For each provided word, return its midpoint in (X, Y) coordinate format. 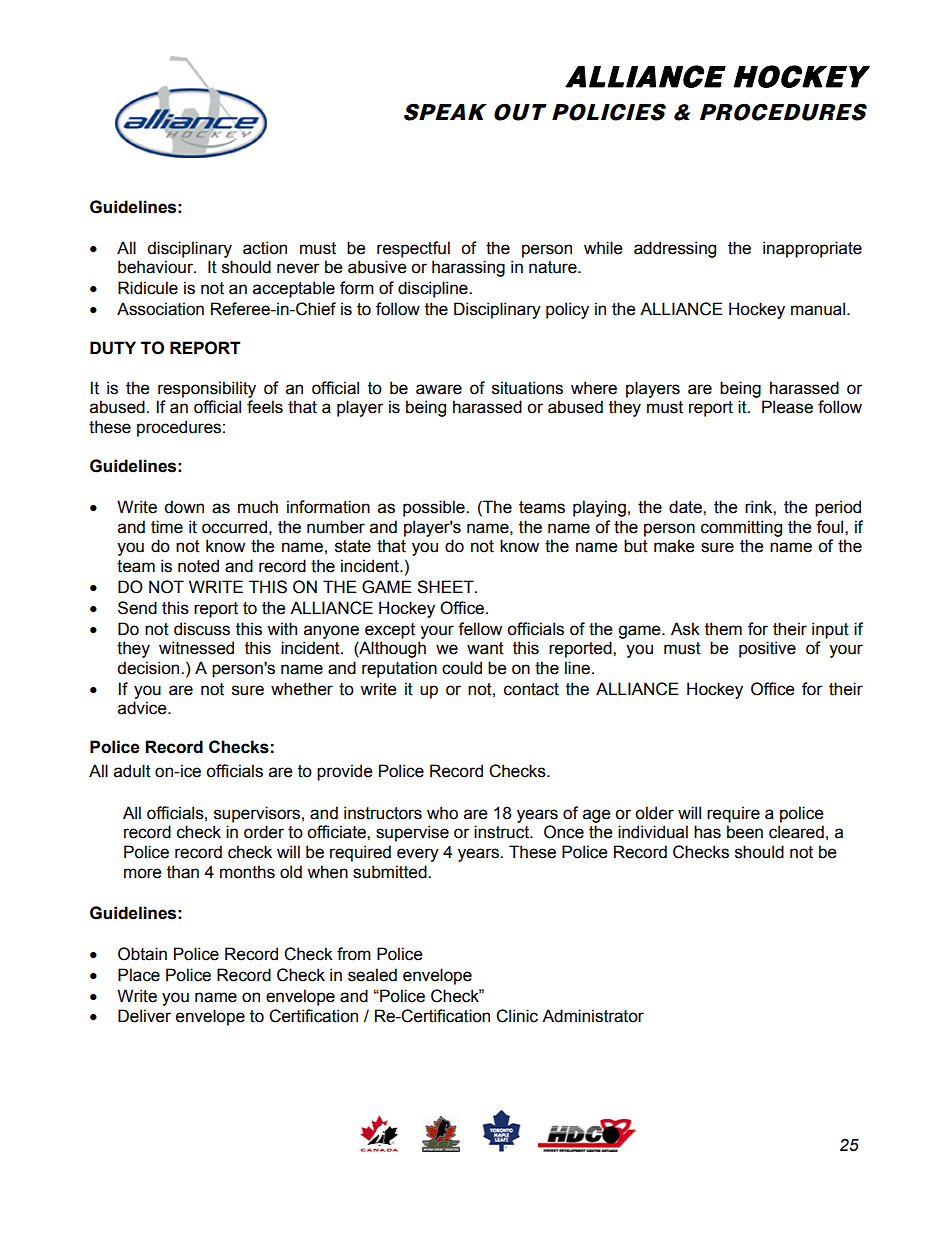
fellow (480, 629)
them (723, 629)
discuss (202, 629)
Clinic (517, 1016)
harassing (468, 268)
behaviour (156, 267)
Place (139, 975)
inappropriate (812, 249)
